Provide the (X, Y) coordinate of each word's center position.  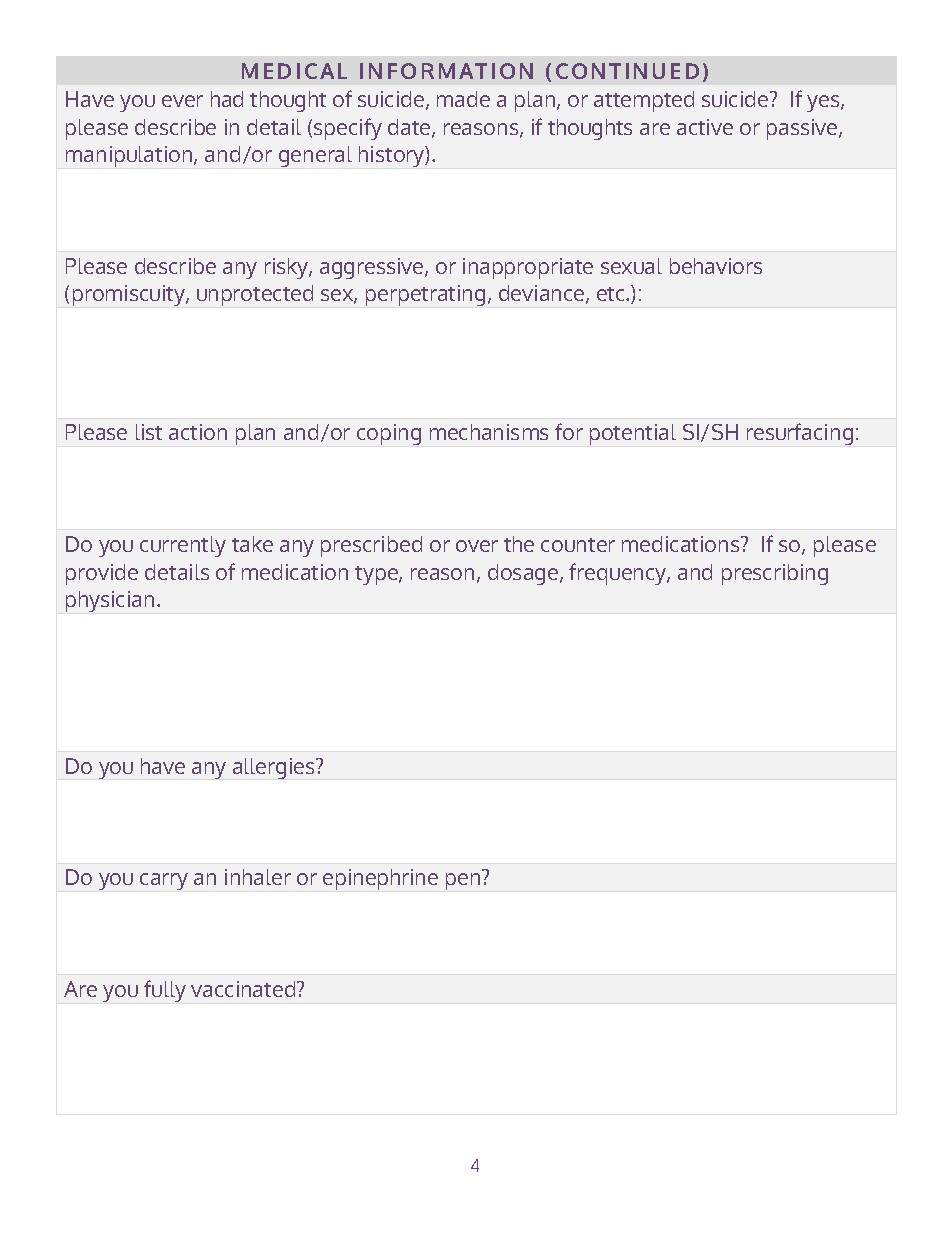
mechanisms (489, 432)
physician (110, 601)
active (705, 127)
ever (182, 101)
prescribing (775, 574)
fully (165, 991)
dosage (524, 574)
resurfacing (800, 434)
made (463, 99)
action (198, 432)
